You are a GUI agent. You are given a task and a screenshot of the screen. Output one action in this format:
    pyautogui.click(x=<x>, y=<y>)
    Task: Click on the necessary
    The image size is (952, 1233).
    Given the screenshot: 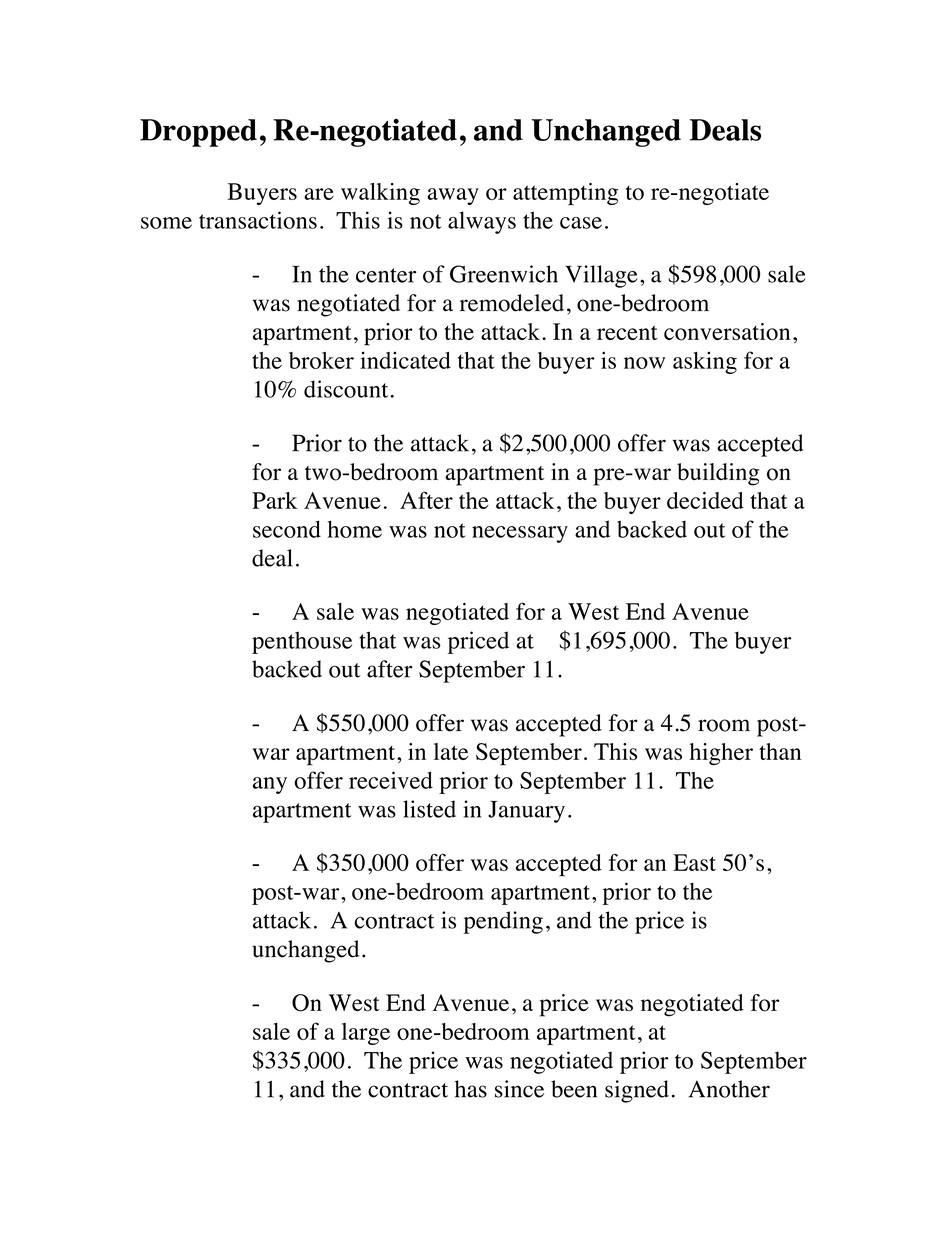 What is the action you would take?
    pyautogui.click(x=520, y=534)
